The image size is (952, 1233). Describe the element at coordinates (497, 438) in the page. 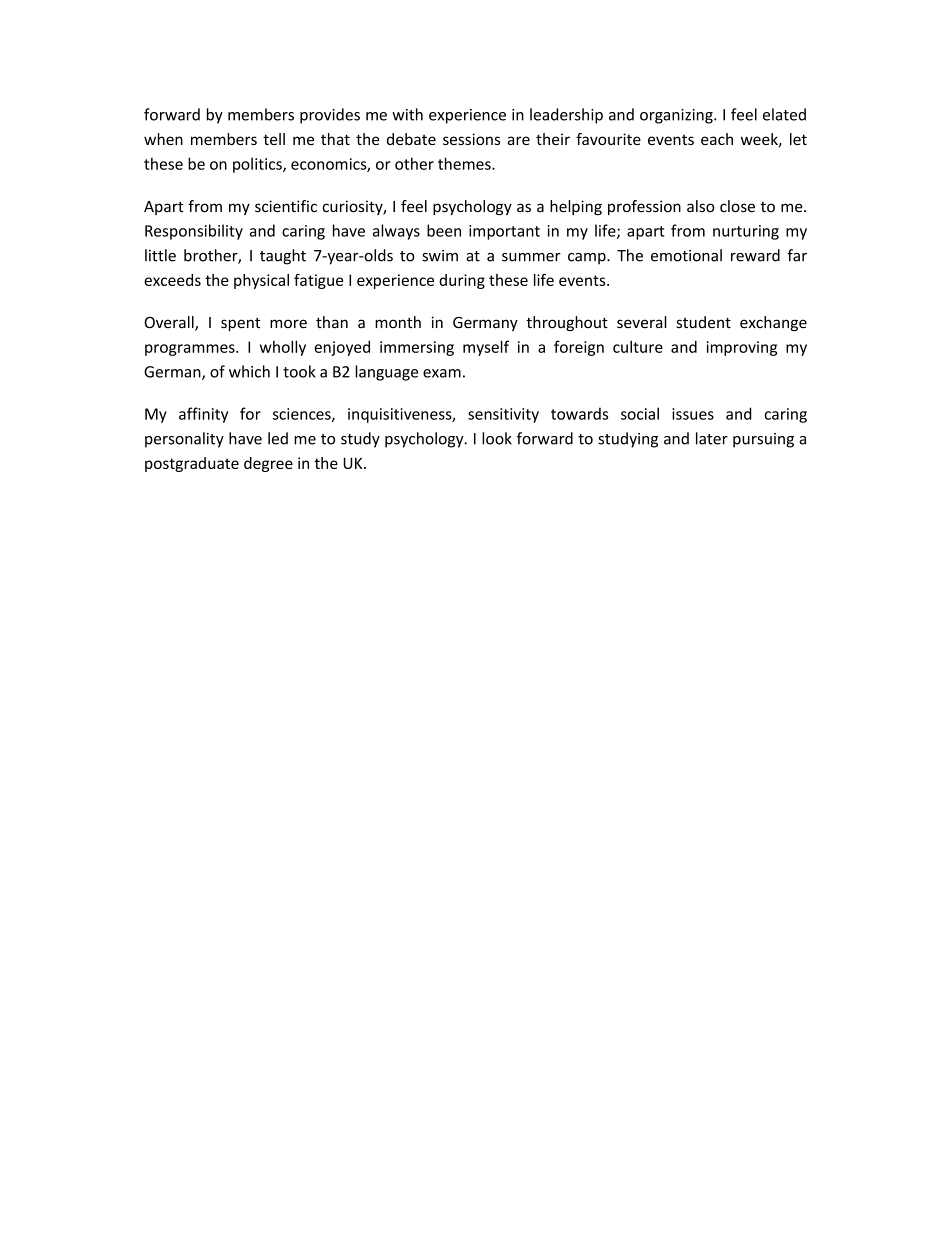

I see `look` at that location.
